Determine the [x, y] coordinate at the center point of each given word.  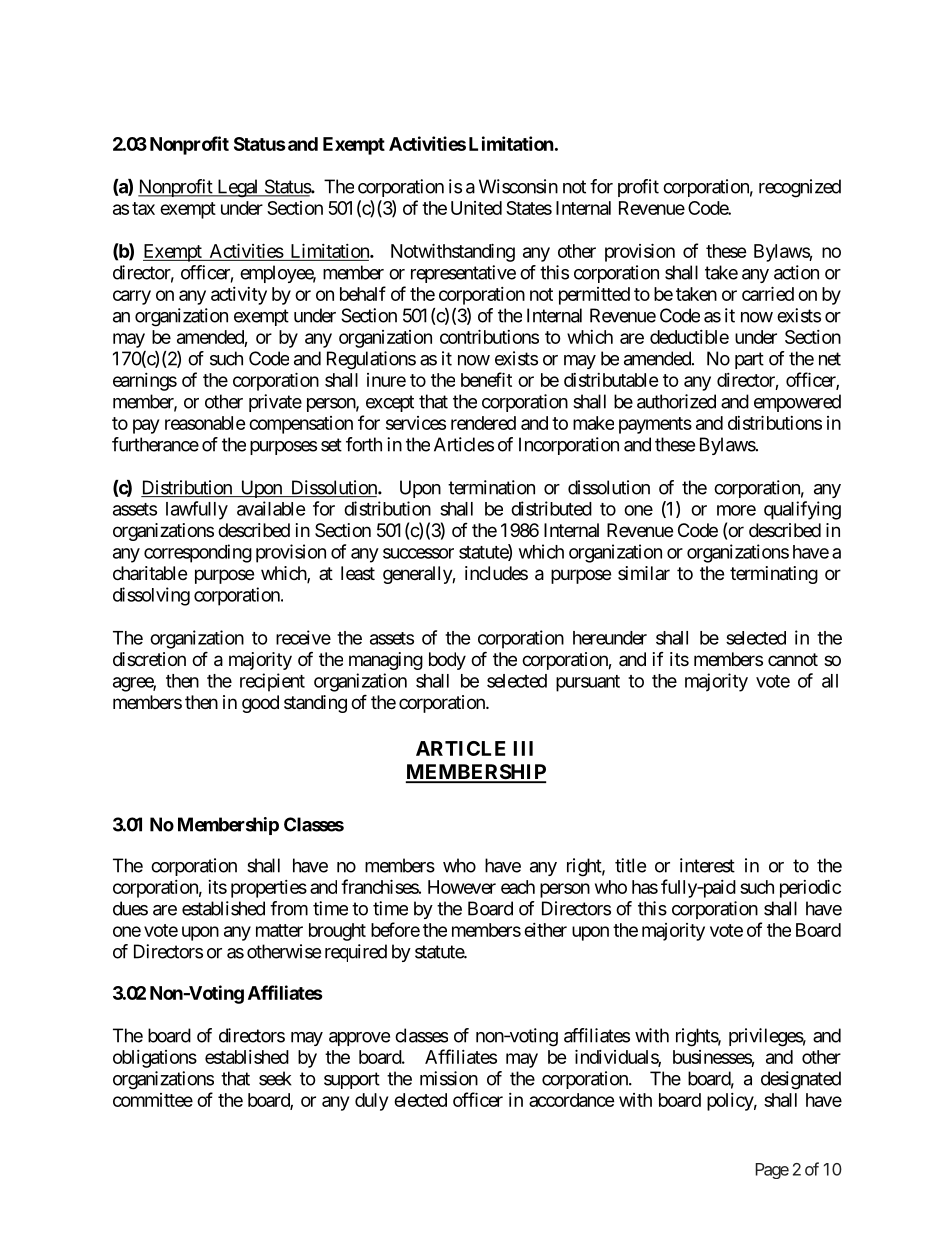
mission [449, 1078]
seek [275, 1078]
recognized [800, 188]
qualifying [802, 510]
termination [491, 487]
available [271, 508]
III [523, 748]
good [260, 704]
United [476, 208]
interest [707, 865]
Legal [238, 188]
